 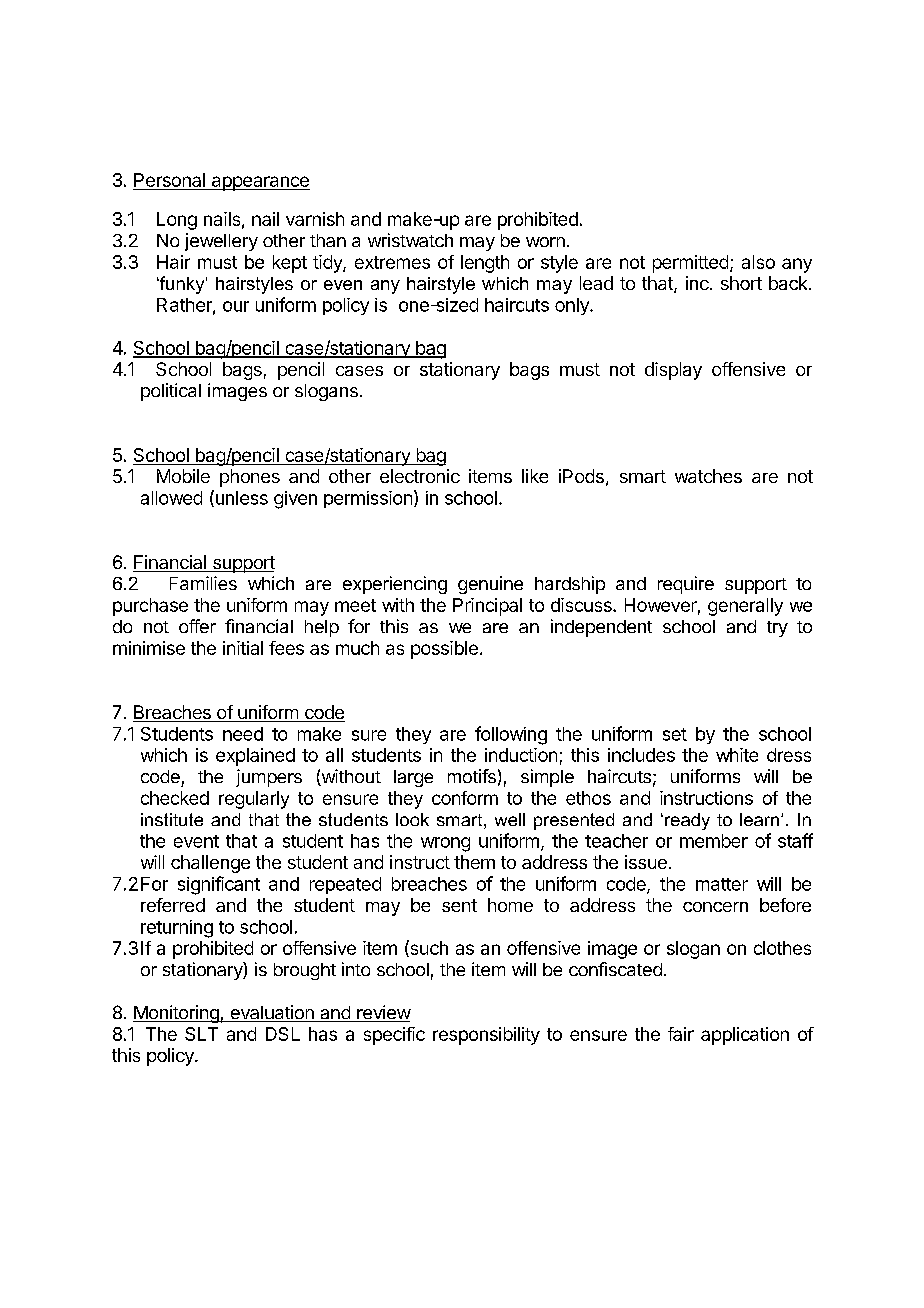 I want to click on generally, so click(x=745, y=607).
